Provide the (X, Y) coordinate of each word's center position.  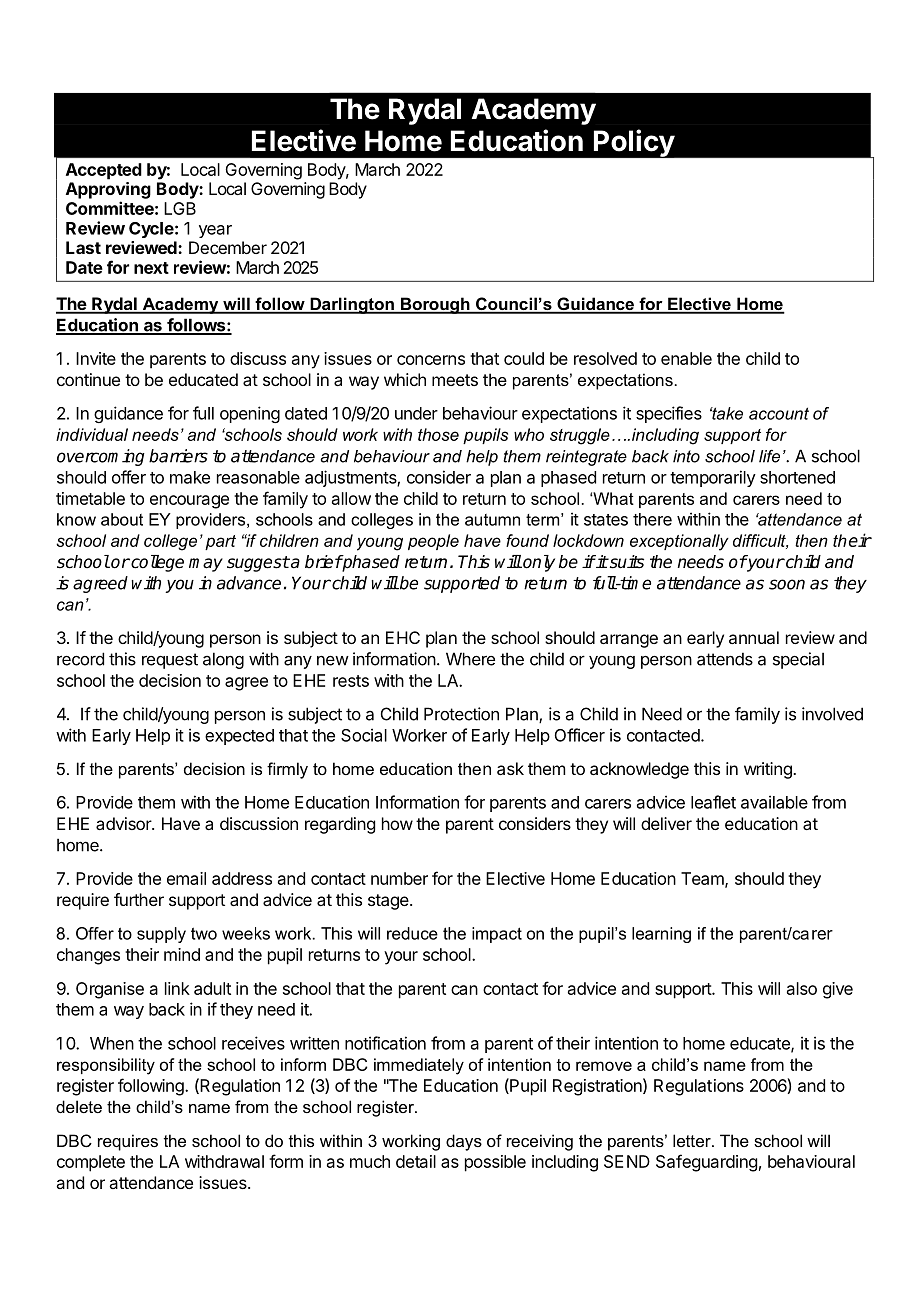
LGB (180, 208)
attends (725, 659)
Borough (435, 305)
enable (686, 358)
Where (470, 659)
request (170, 661)
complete (91, 1163)
